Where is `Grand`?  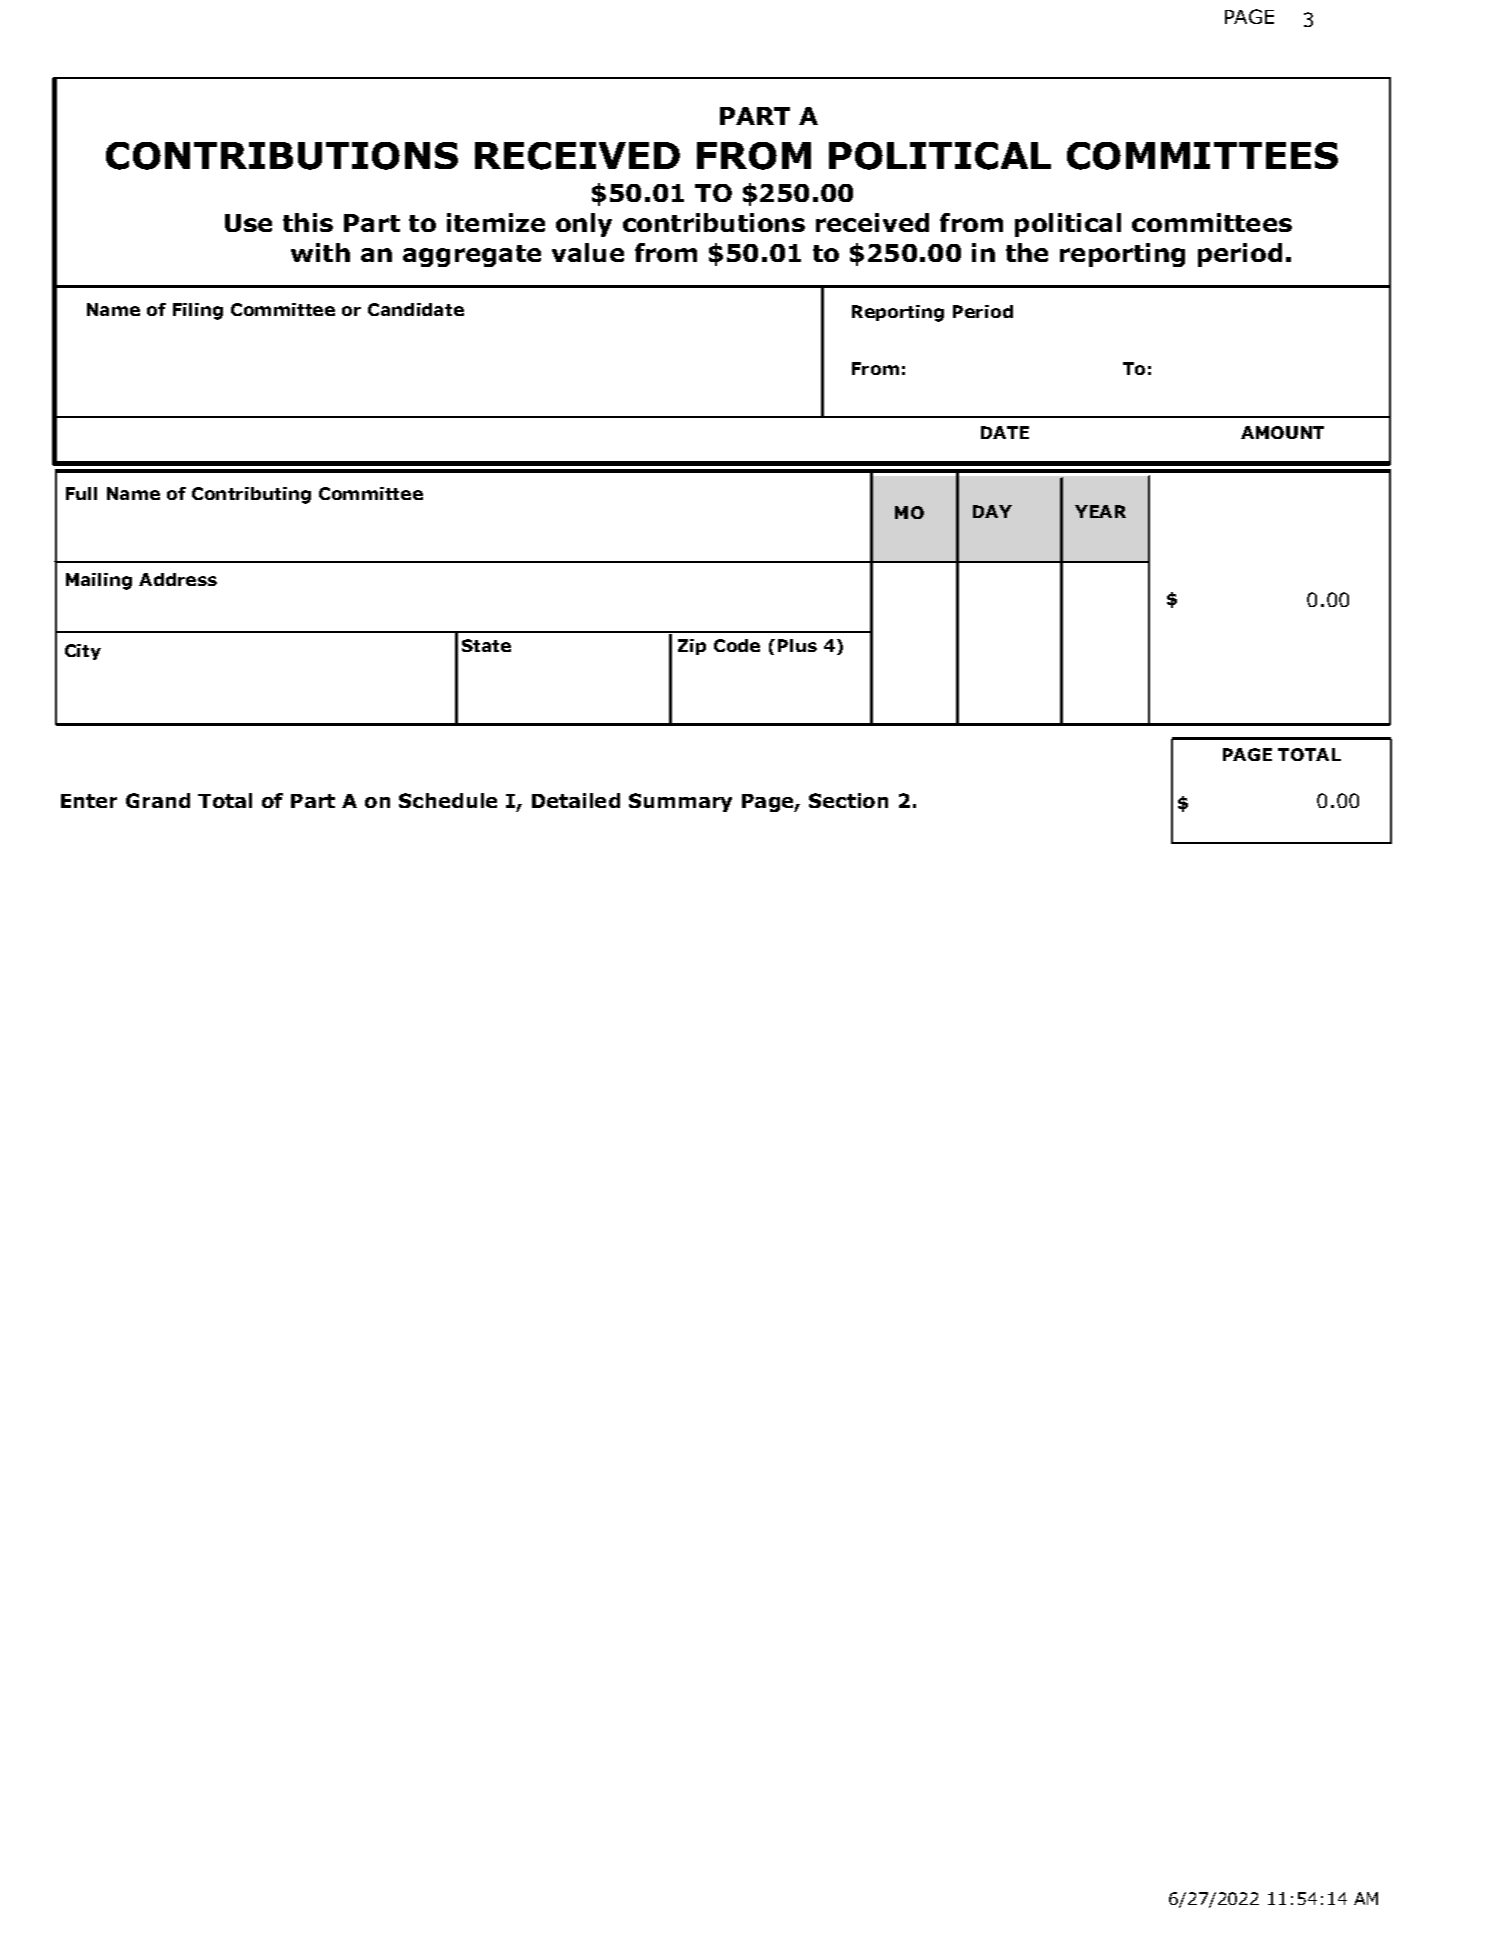 Grand is located at coordinates (158, 800).
